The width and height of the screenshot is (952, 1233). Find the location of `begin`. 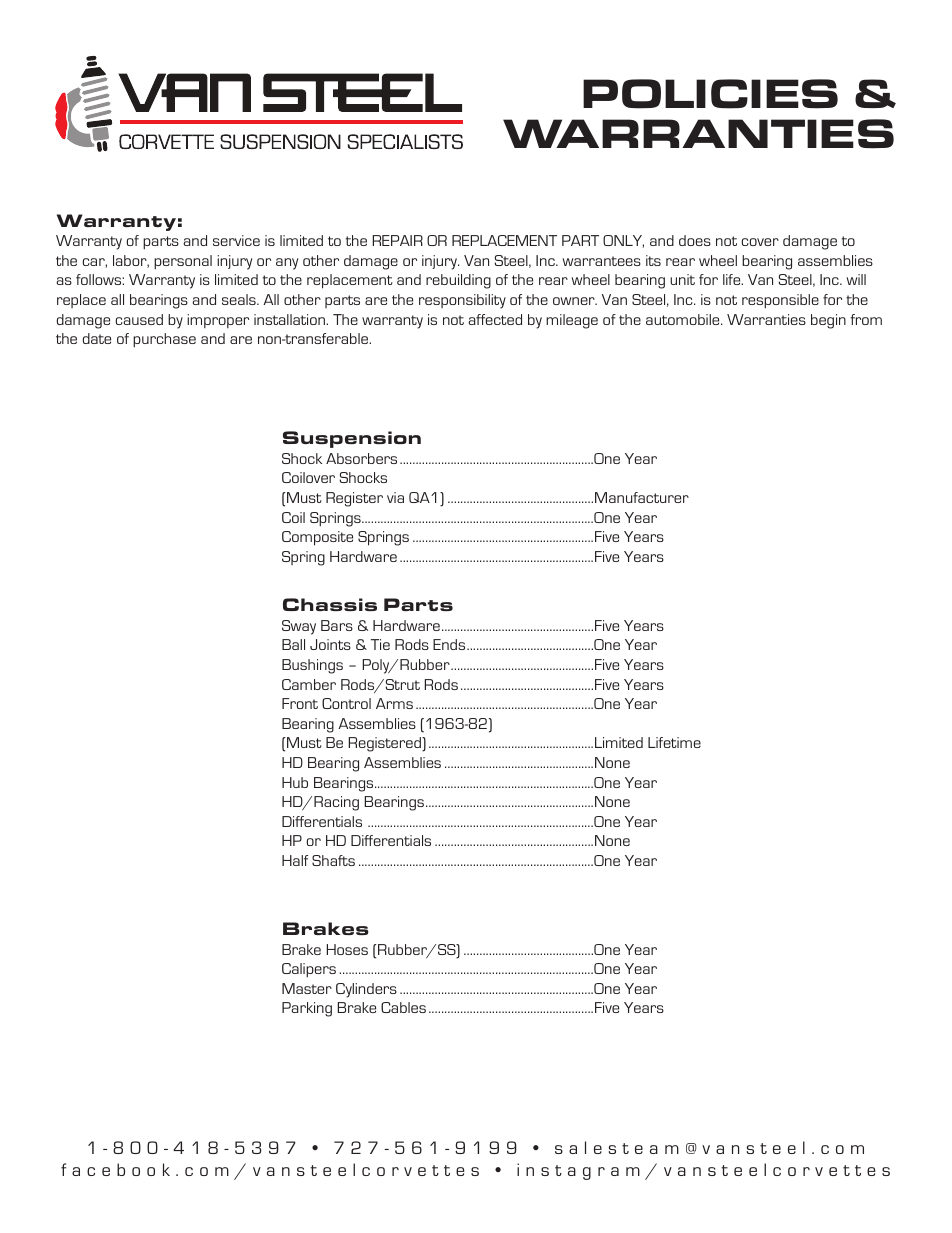

begin is located at coordinates (828, 321).
